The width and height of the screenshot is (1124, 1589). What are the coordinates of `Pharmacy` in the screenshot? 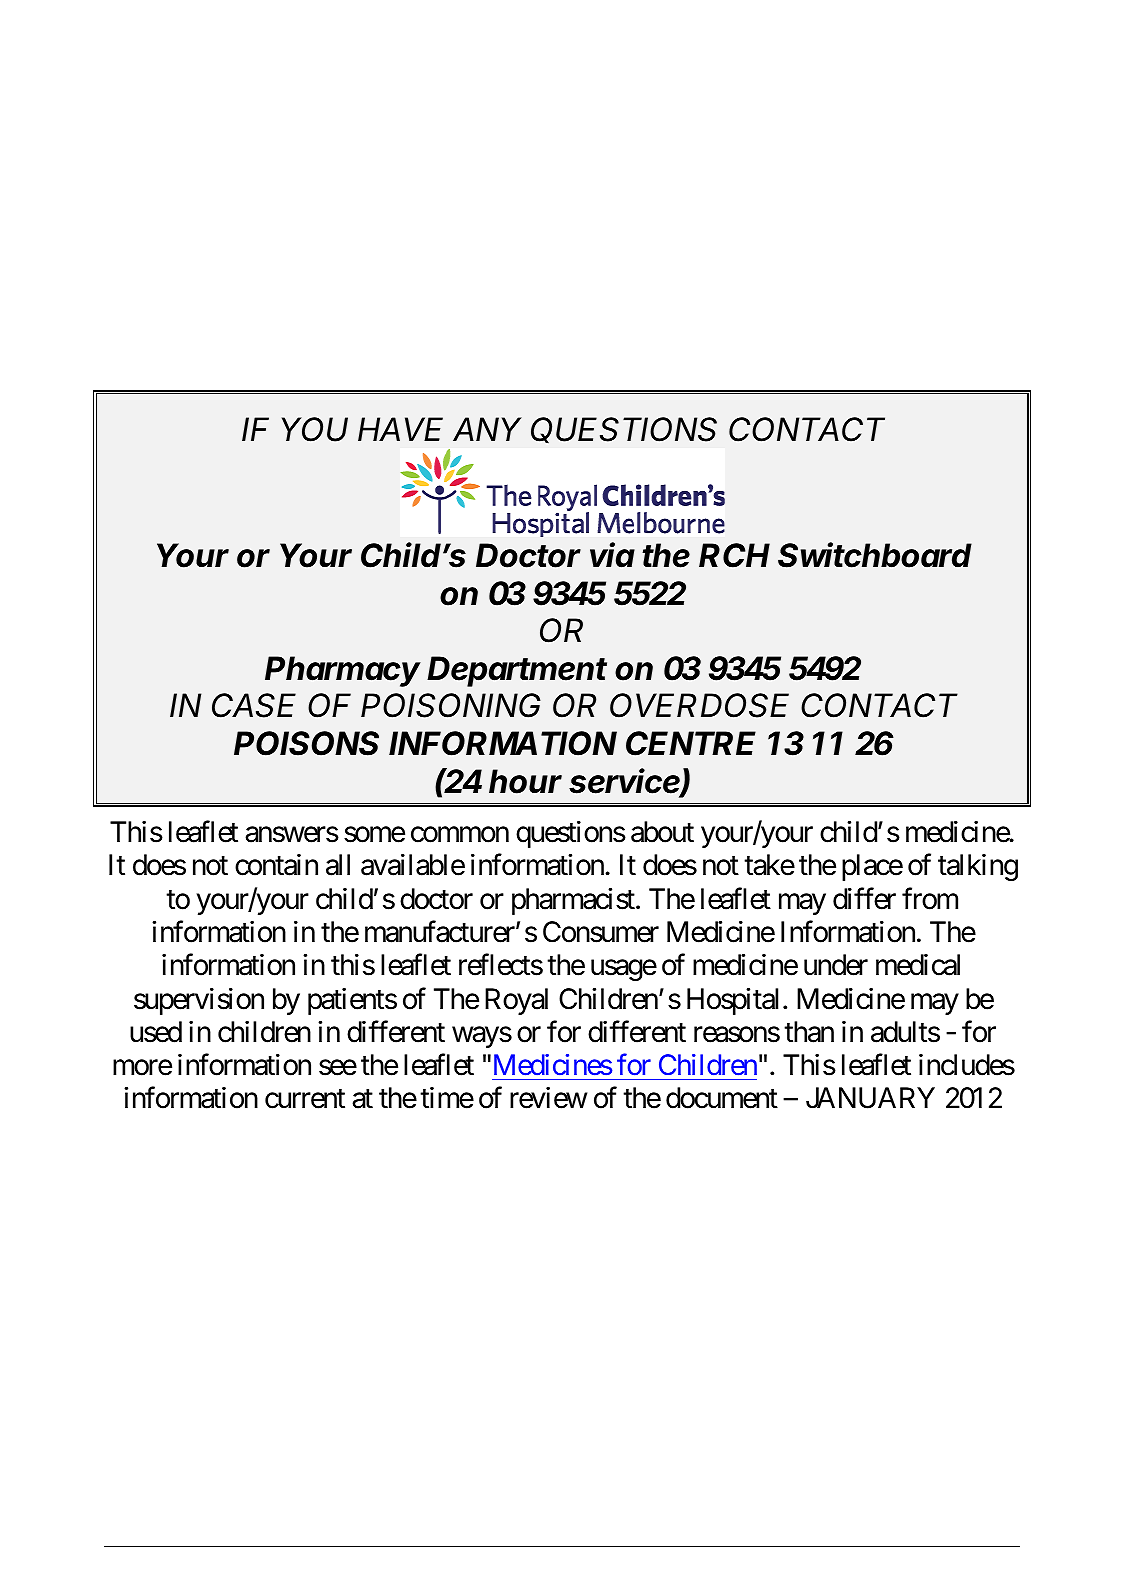 It's located at (343, 671).
